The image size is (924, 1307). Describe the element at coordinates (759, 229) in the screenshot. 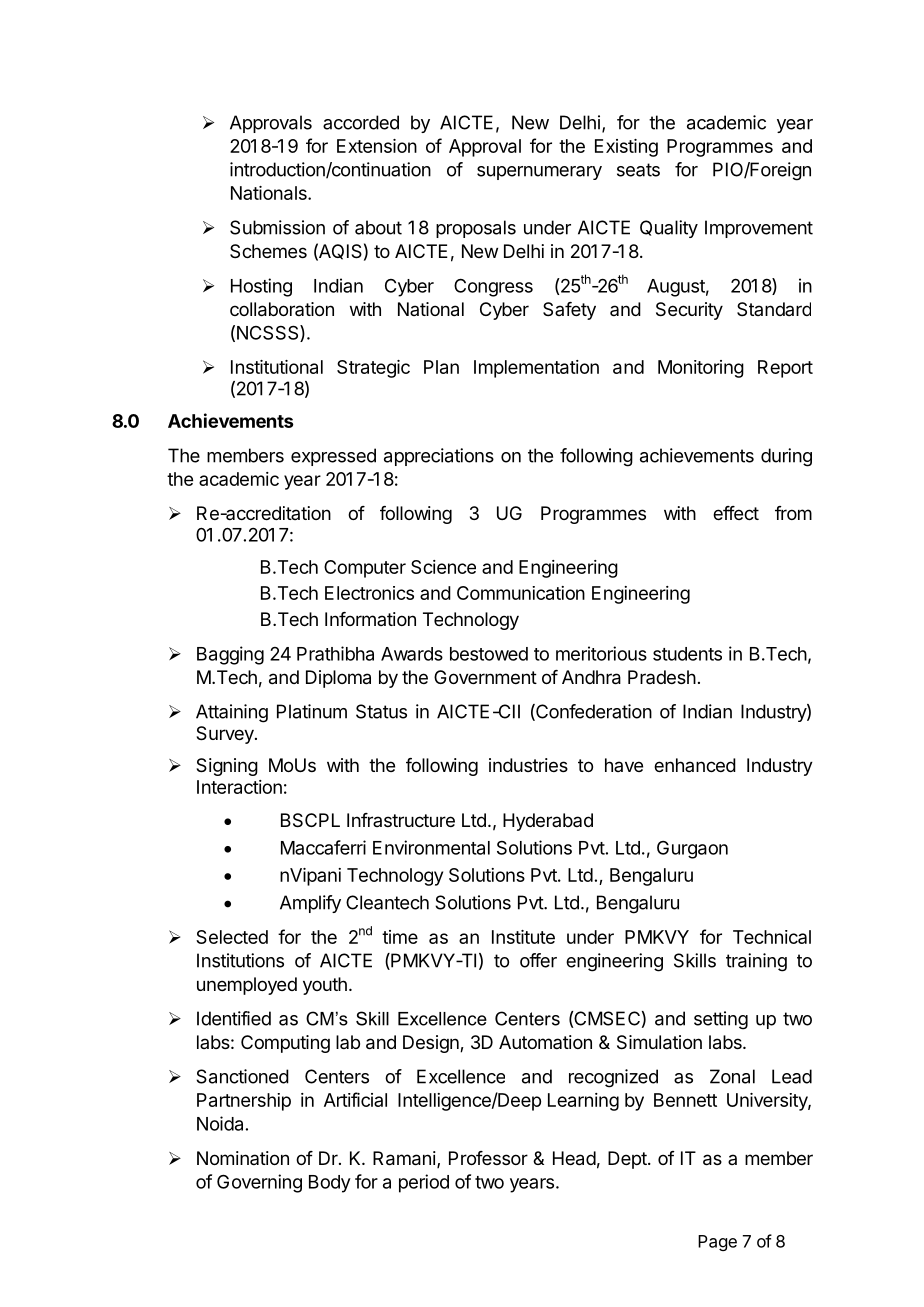

I see `Improvement` at that location.
